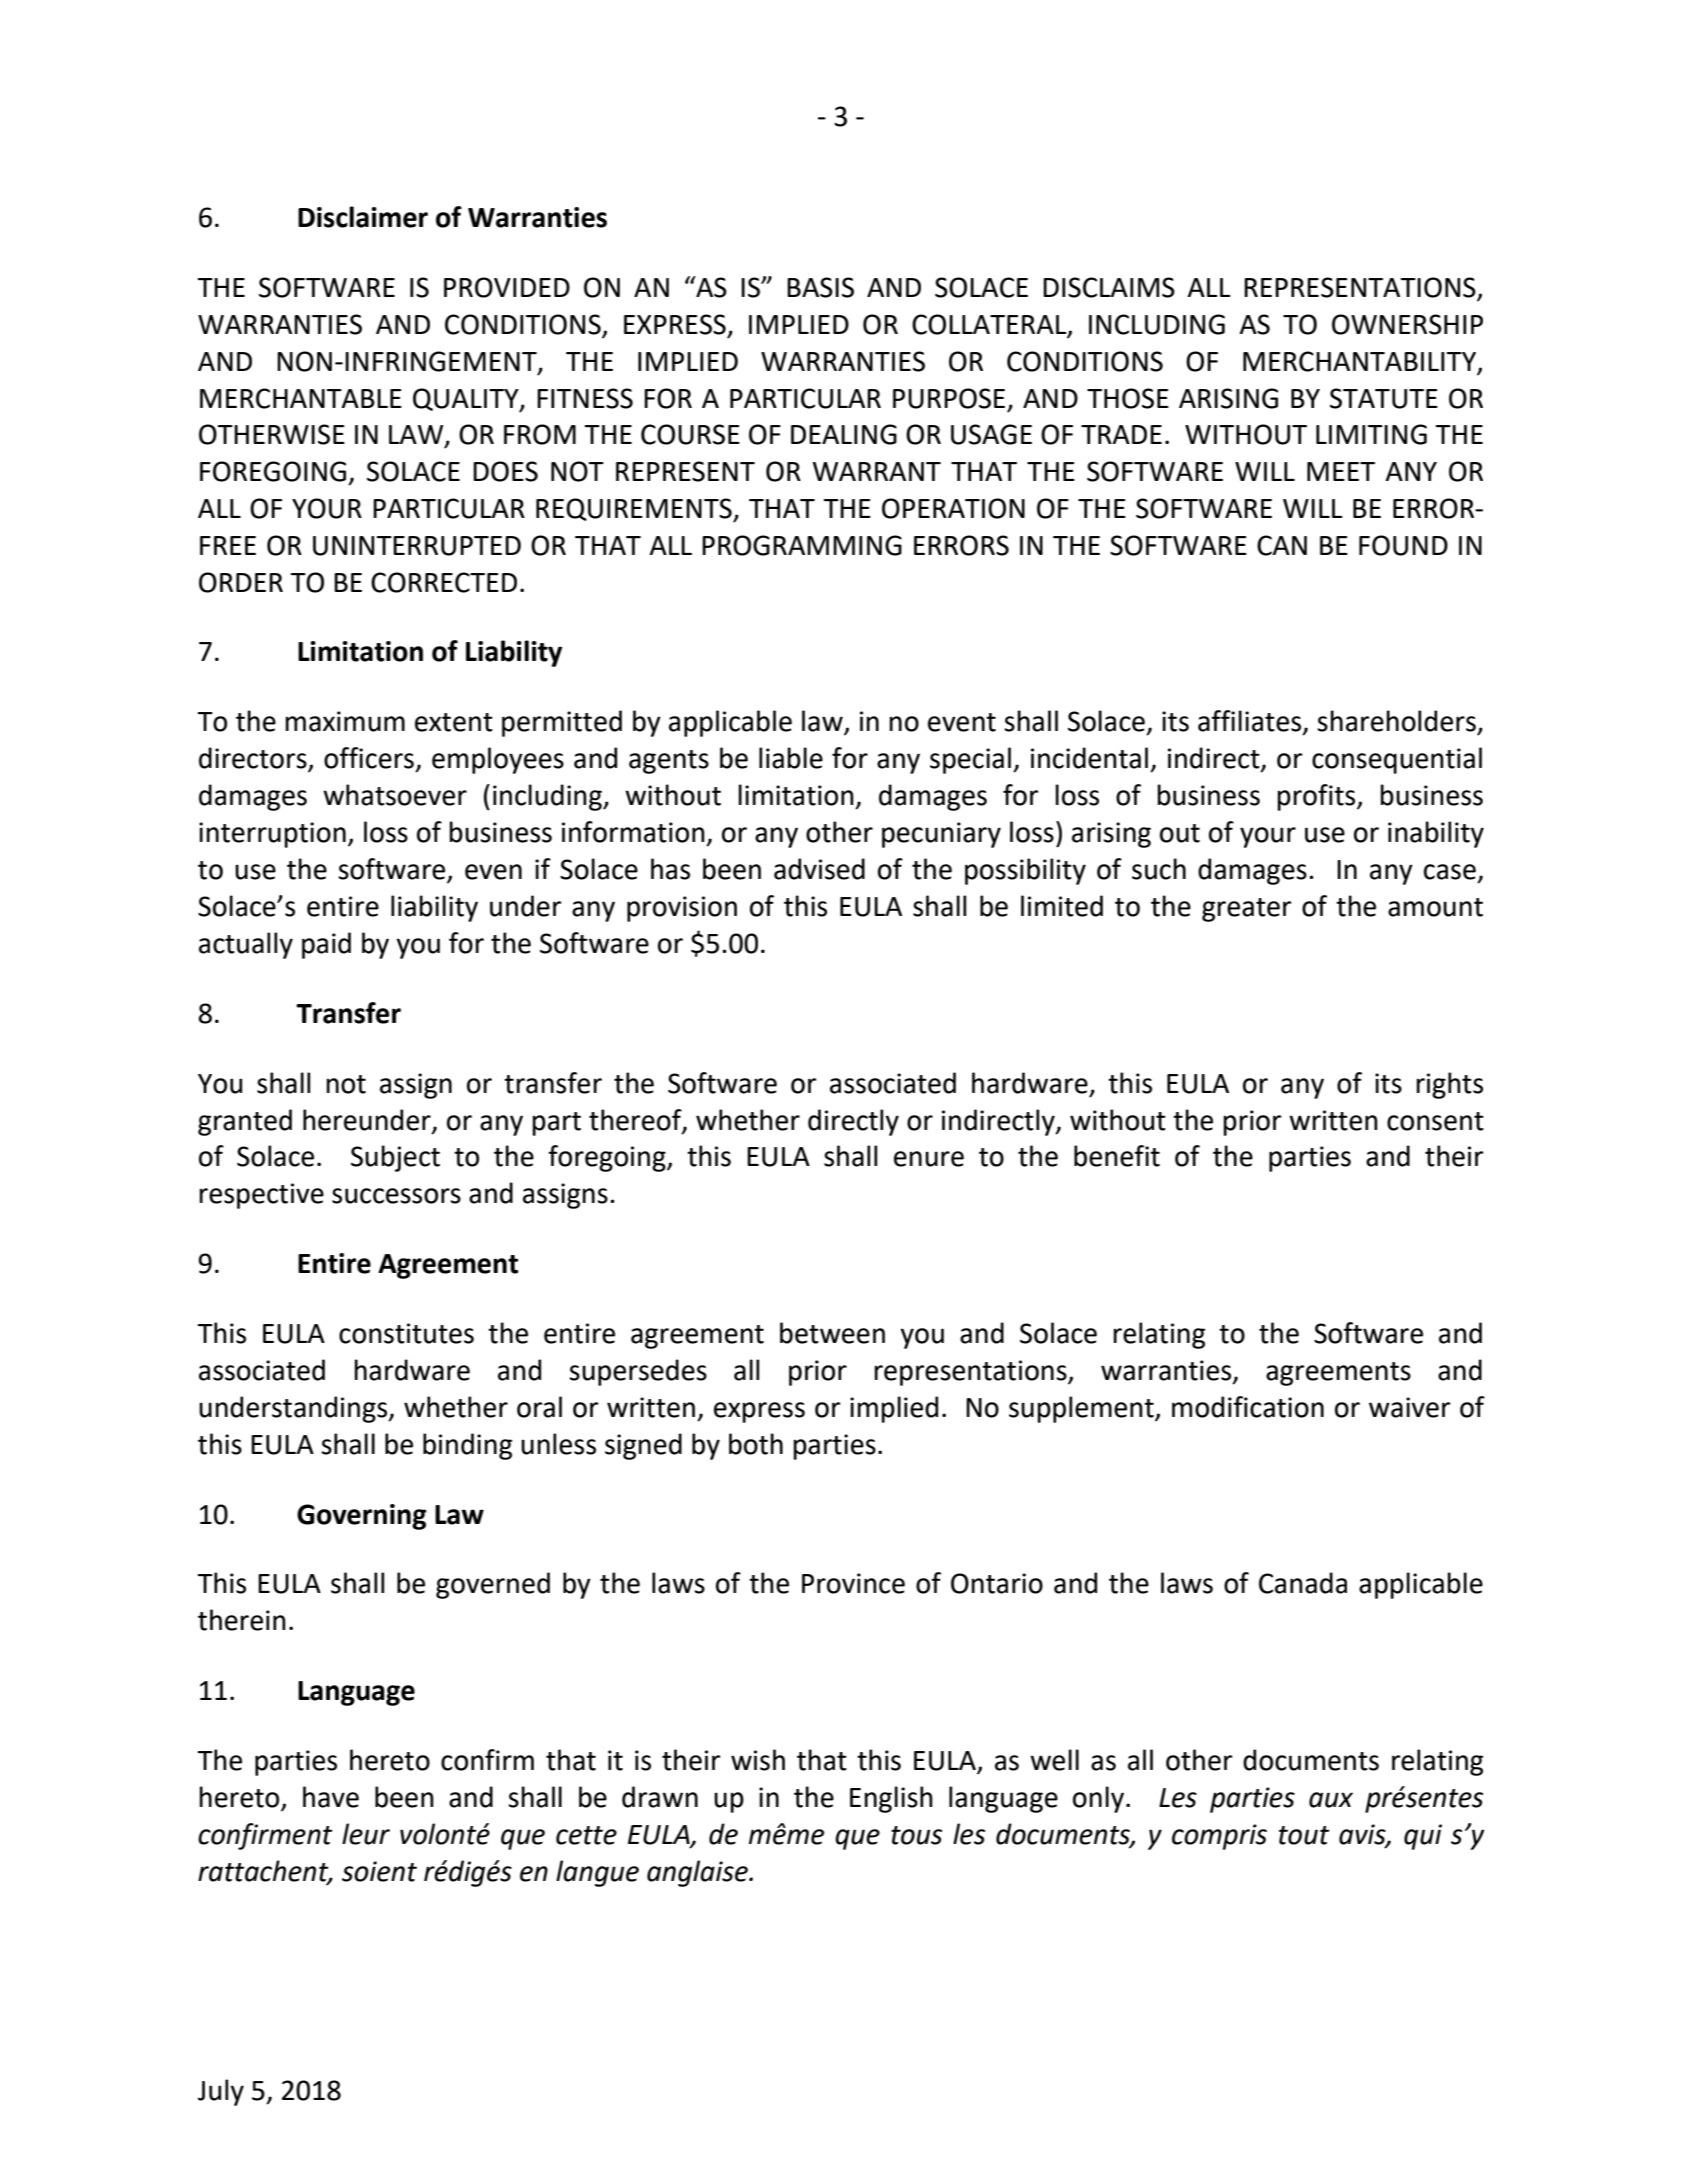 The width and height of the screenshot is (1682, 2176). What do you see at coordinates (242, 1620) in the screenshot?
I see `therein` at bounding box center [242, 1620].
